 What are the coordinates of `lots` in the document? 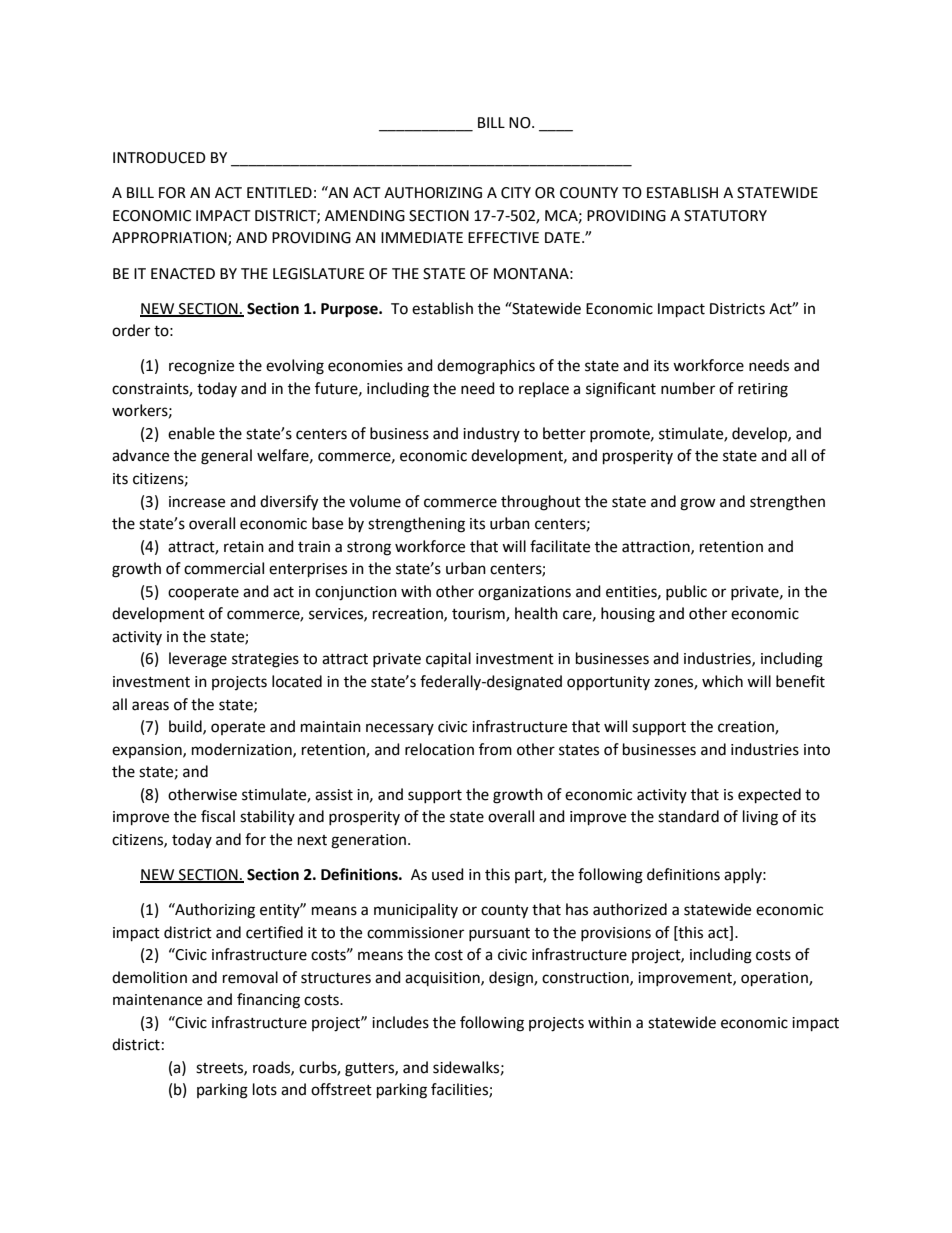 It's located at (265, 1089).
